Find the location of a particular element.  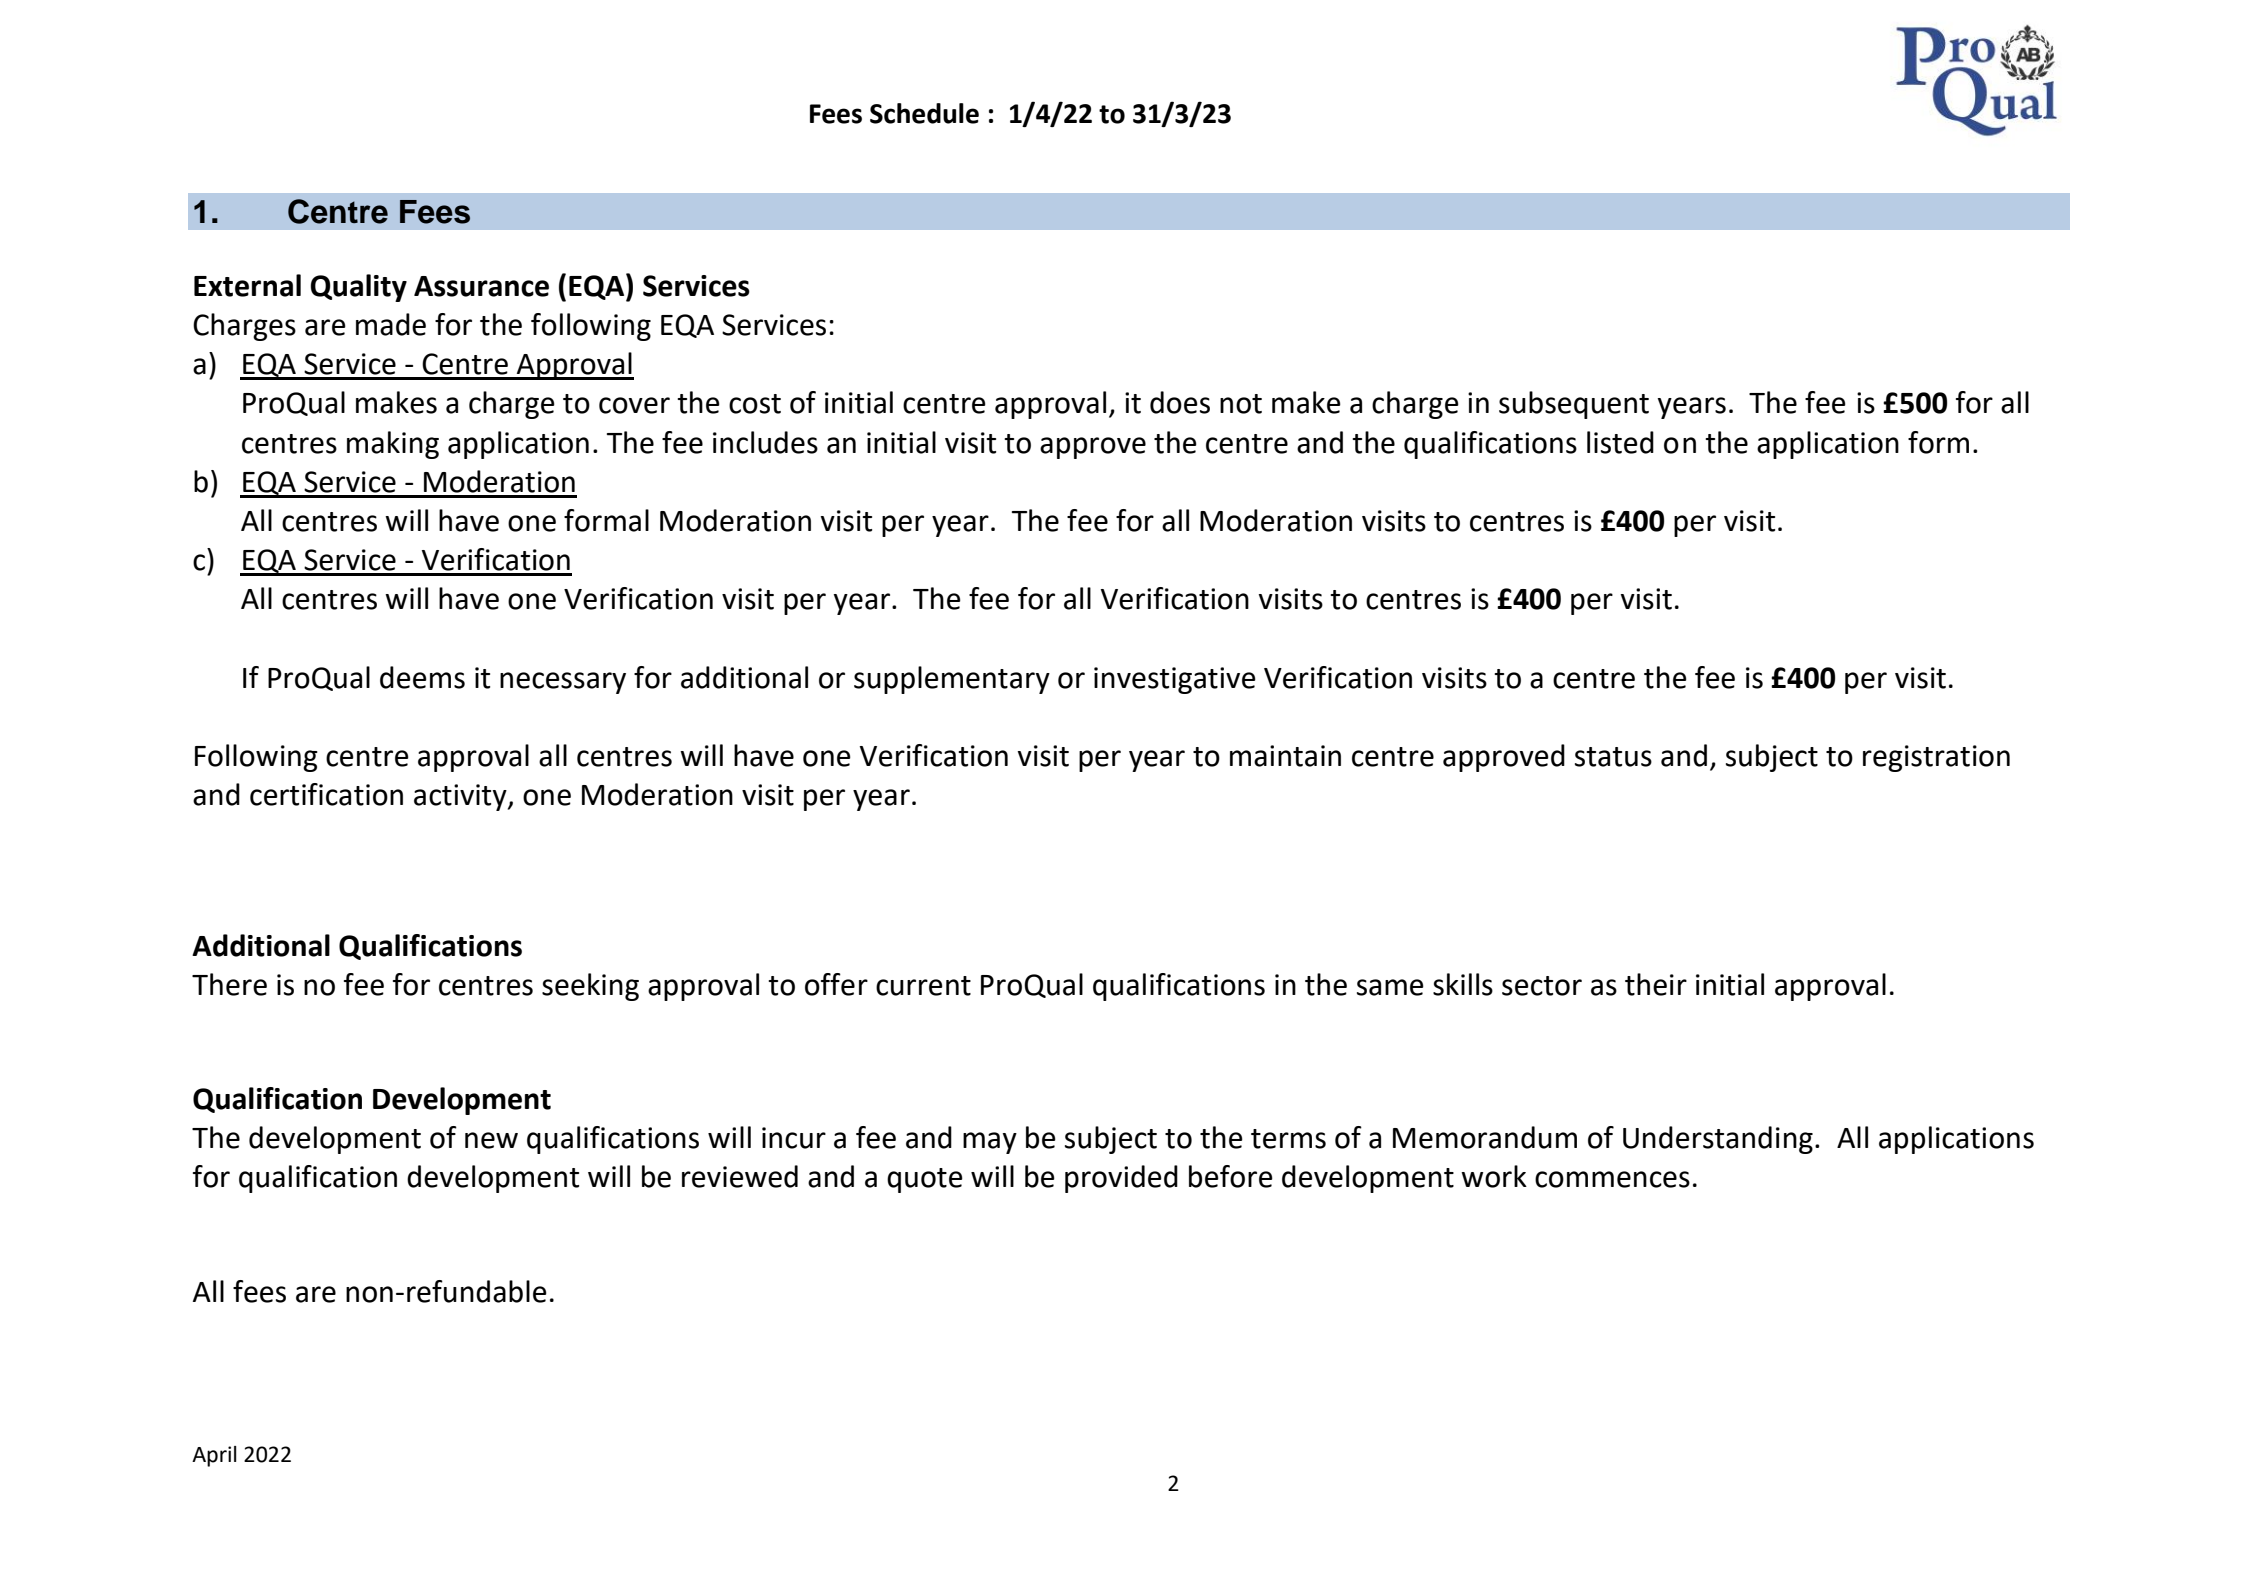

activity is located at coordinates (461, 797).
